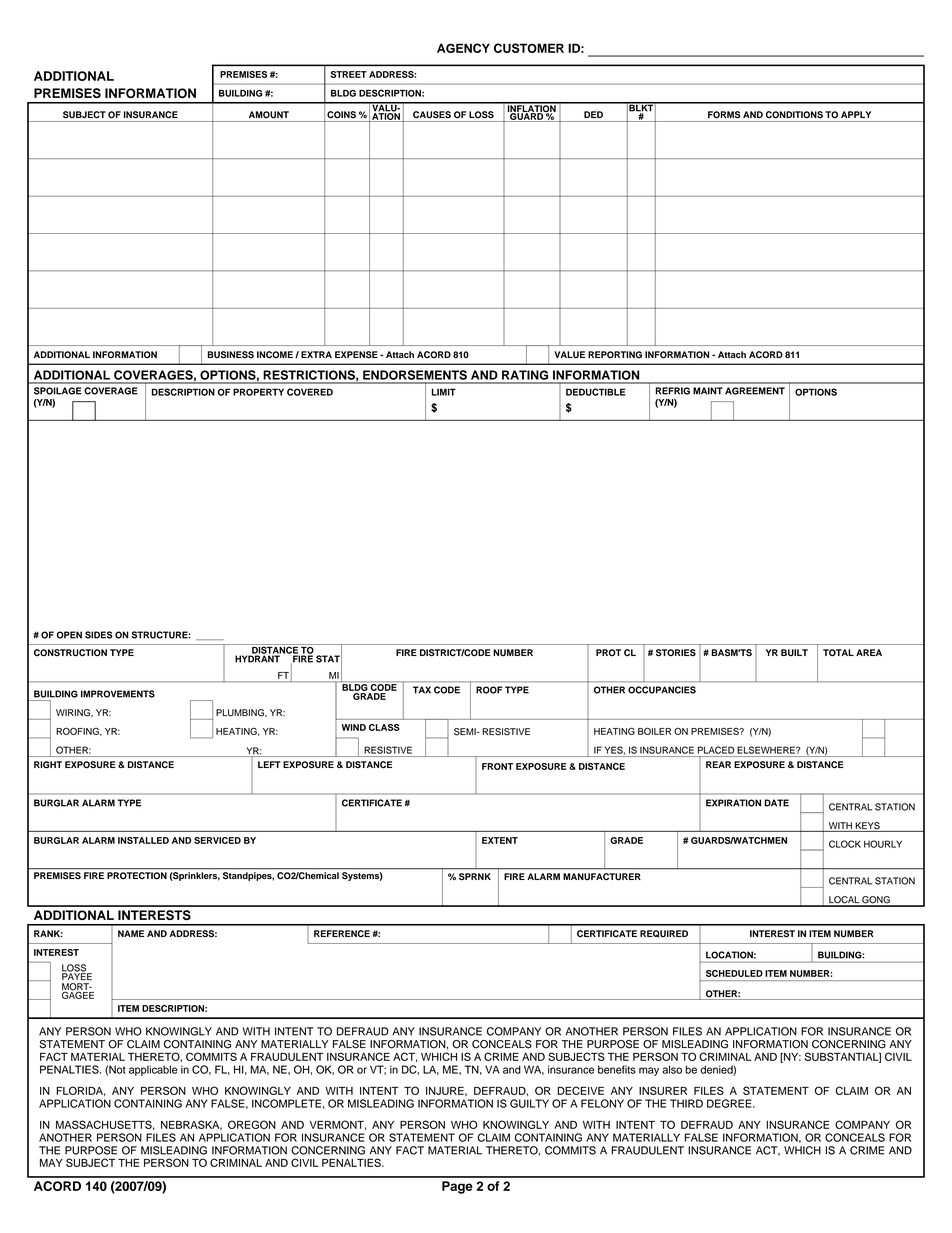 This screenshot has width=952, height=1233. What do you see at coordinates (252, 1124) in the screenshot?
I see `OREGON` at bounding box center [252, 1124].
